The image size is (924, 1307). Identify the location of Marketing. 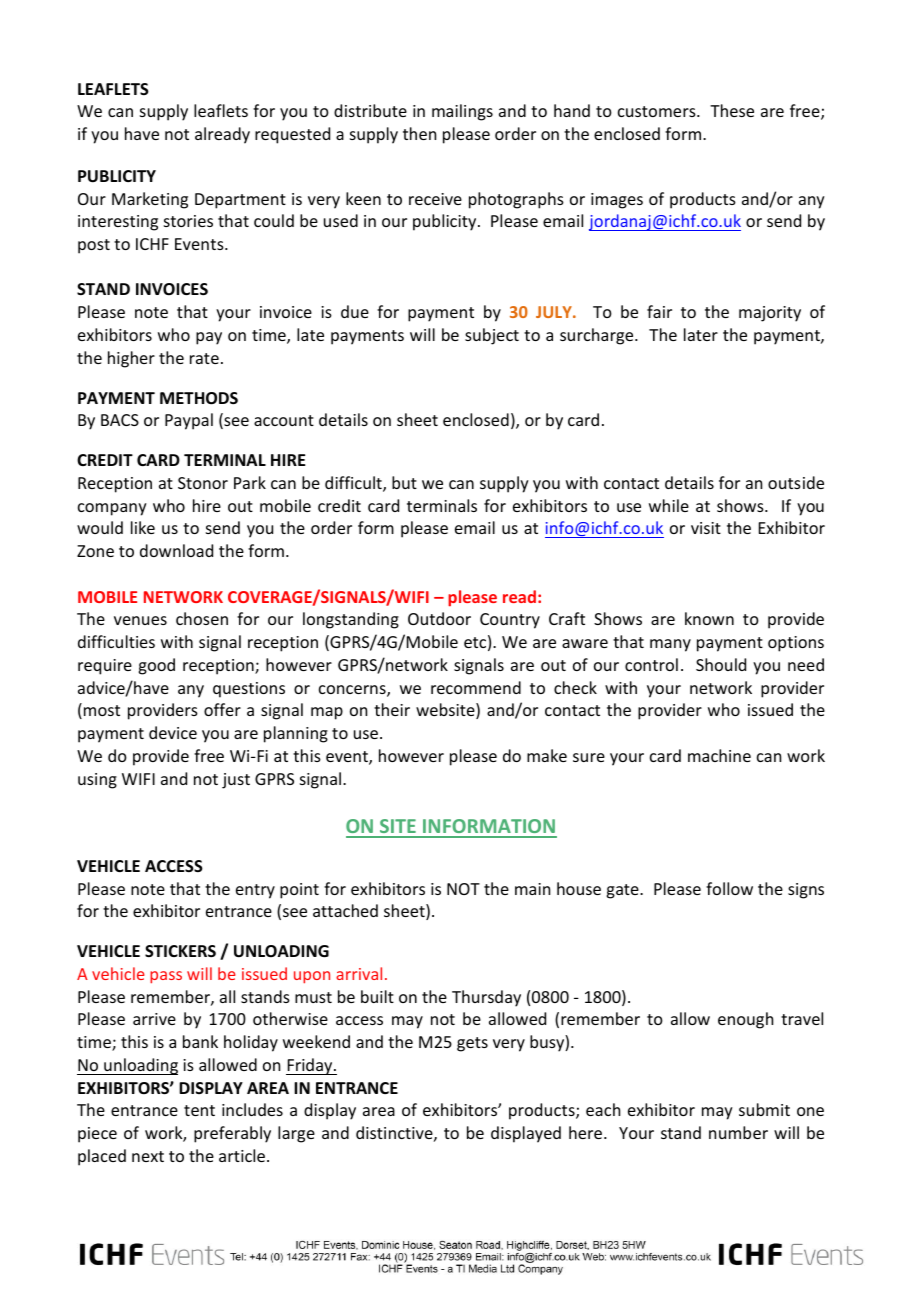
(150, 200).
